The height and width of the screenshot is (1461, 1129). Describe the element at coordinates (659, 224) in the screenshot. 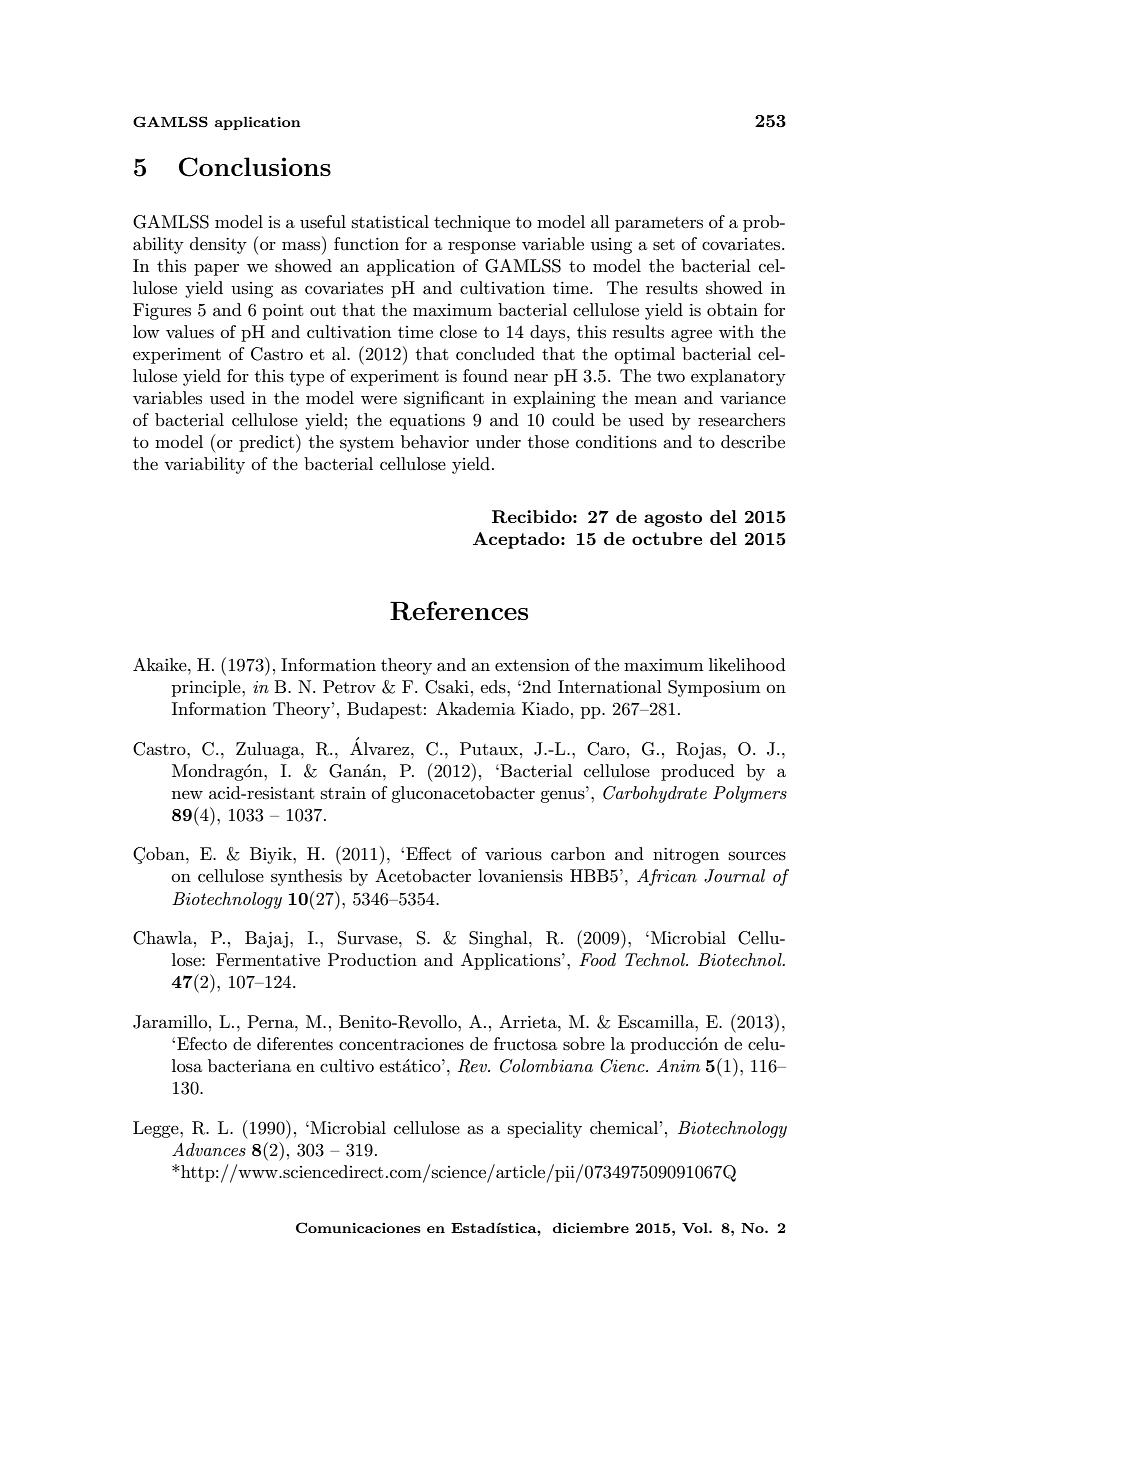

I see `parameters` at that location.
